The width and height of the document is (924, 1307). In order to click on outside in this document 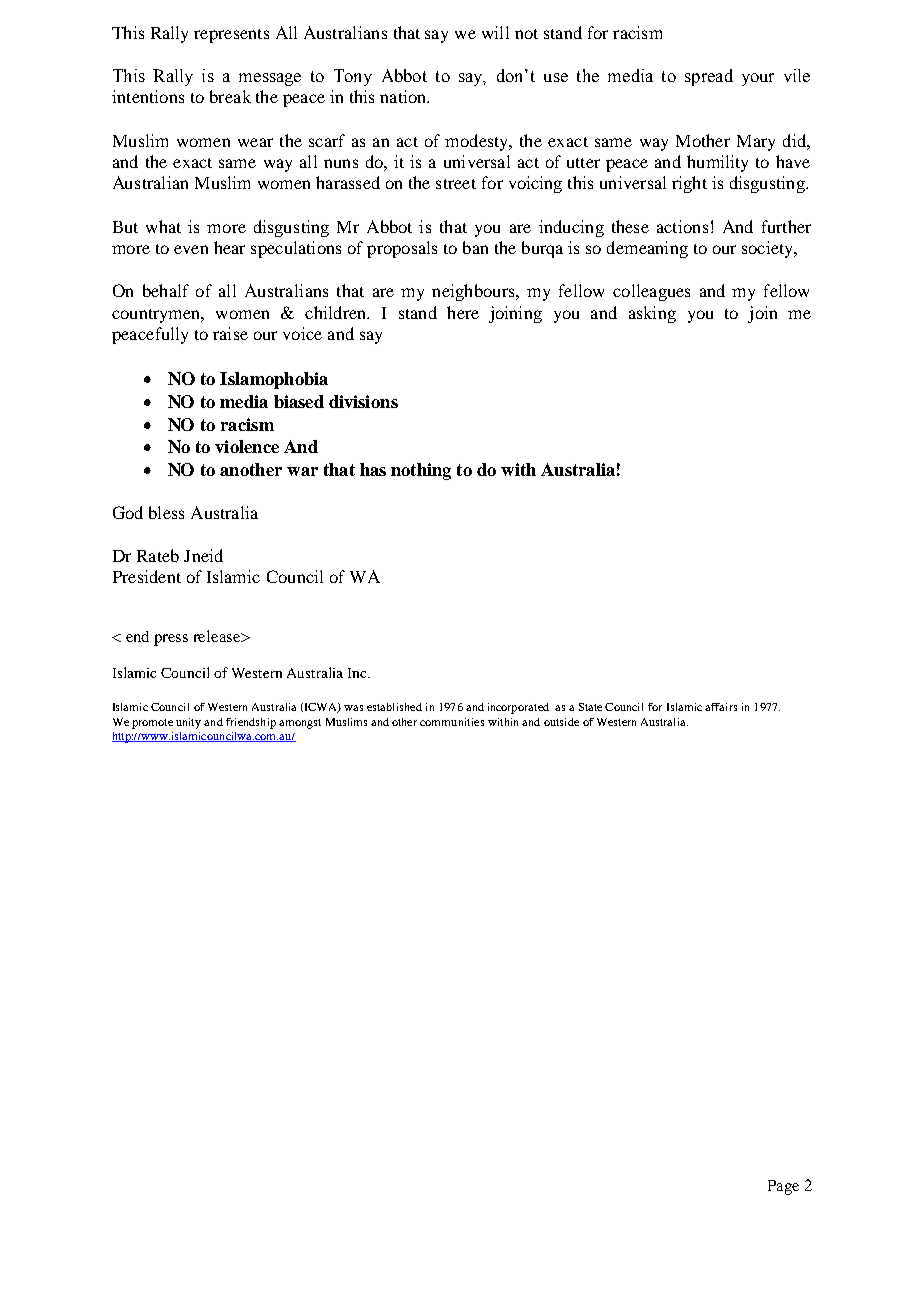, I will do `click(561, 722)`.
